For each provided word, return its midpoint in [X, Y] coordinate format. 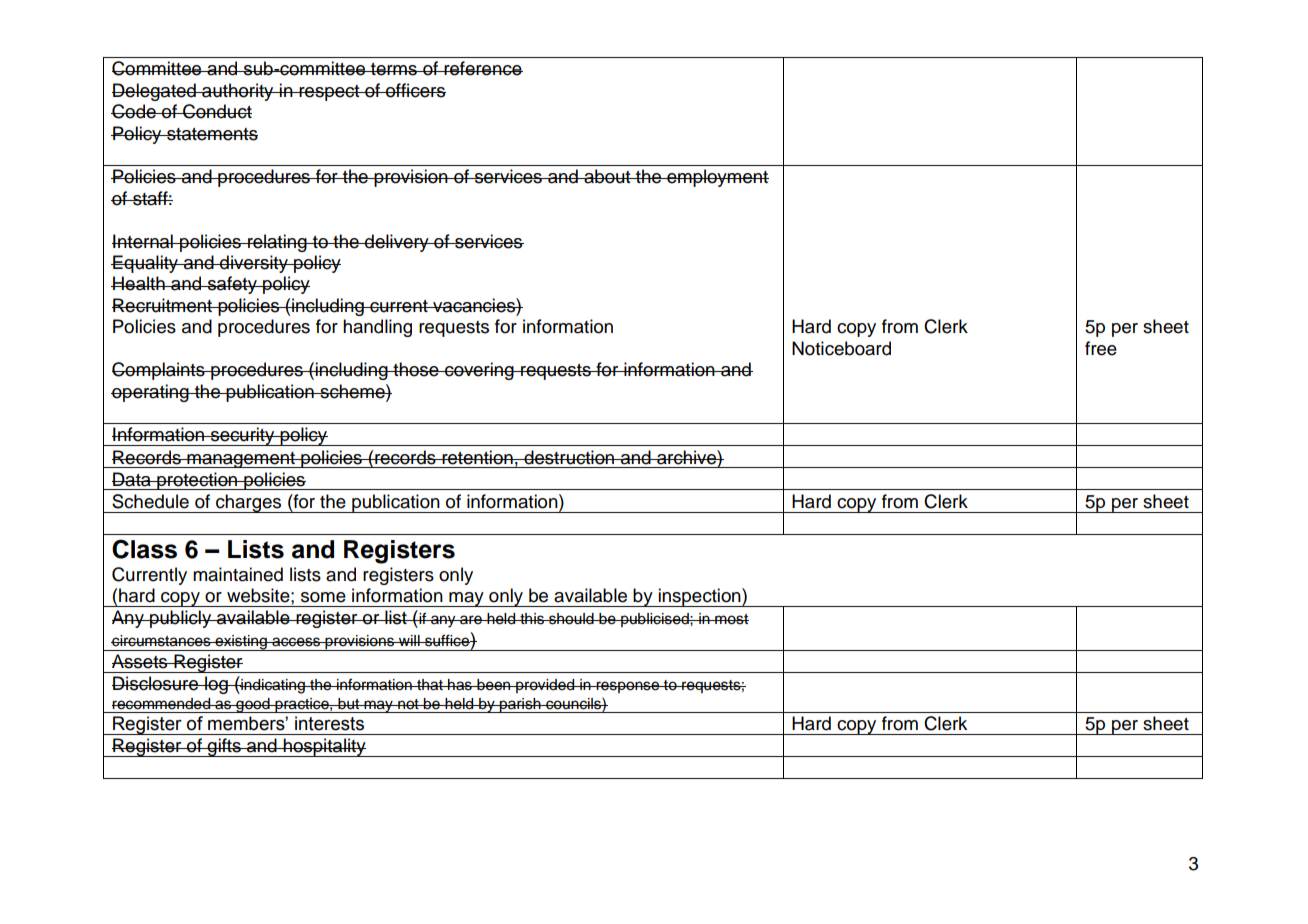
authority [238, 92]
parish [520, 705]
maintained [238, 574]
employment [717, 178]
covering [479, 371]
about [607, 176]
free [1101, 348]
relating [277, 243]
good [253, 705]
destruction [569, 457]
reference [482, 68]
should [571, 619]
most [731, 619]
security [242, 436]
